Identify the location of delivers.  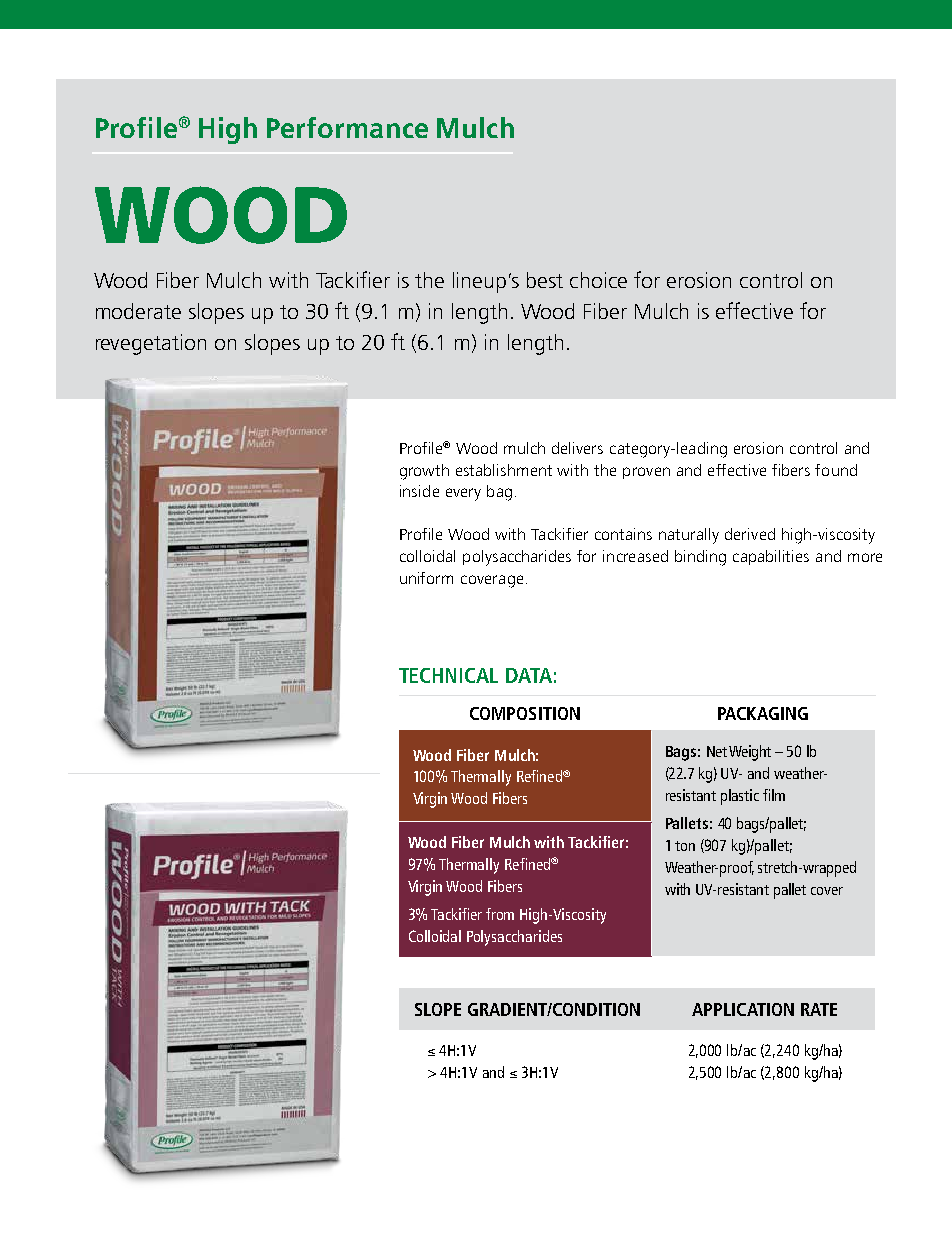
(577, 448).
